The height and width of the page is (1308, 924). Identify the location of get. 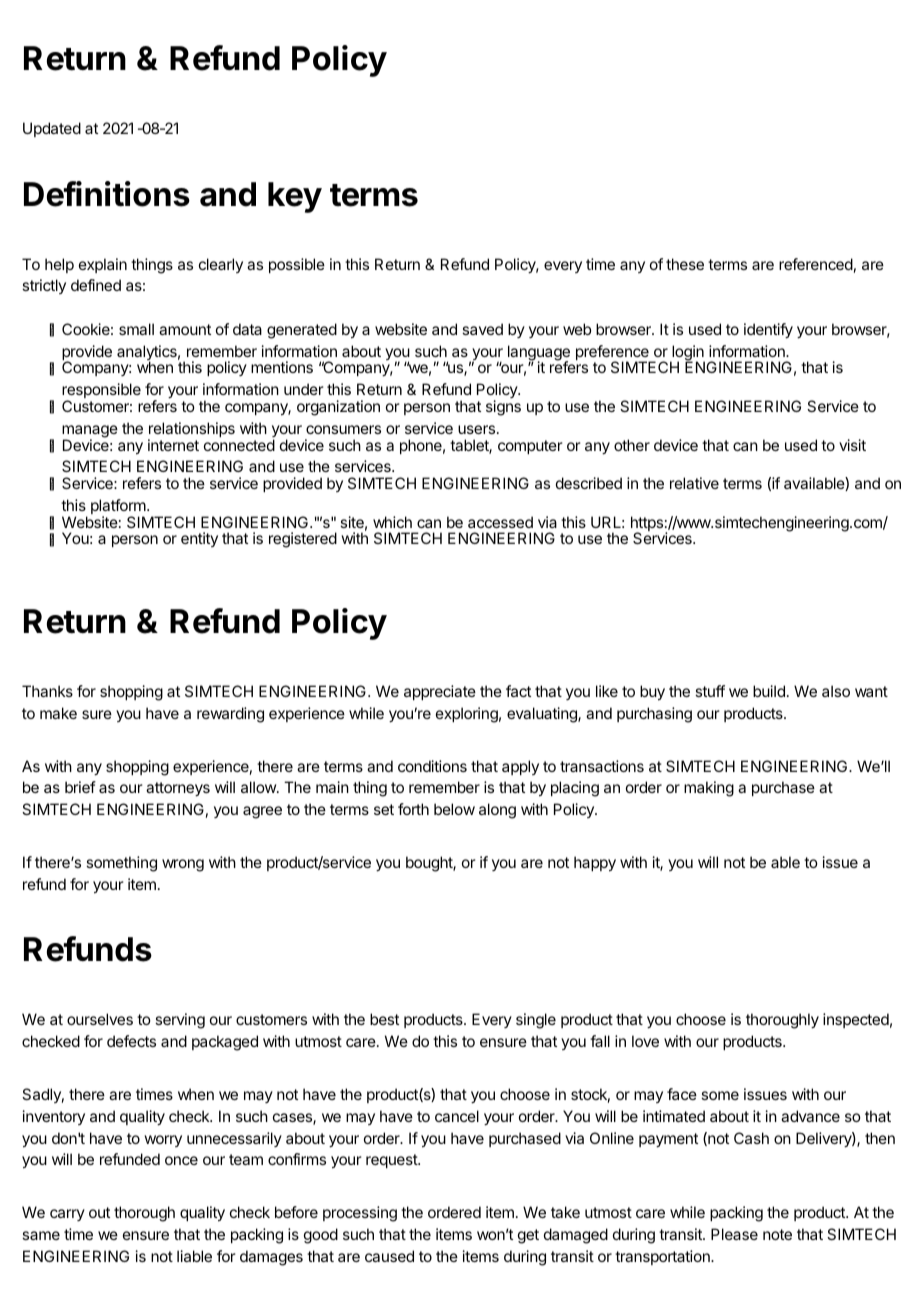
(528, 1236).
